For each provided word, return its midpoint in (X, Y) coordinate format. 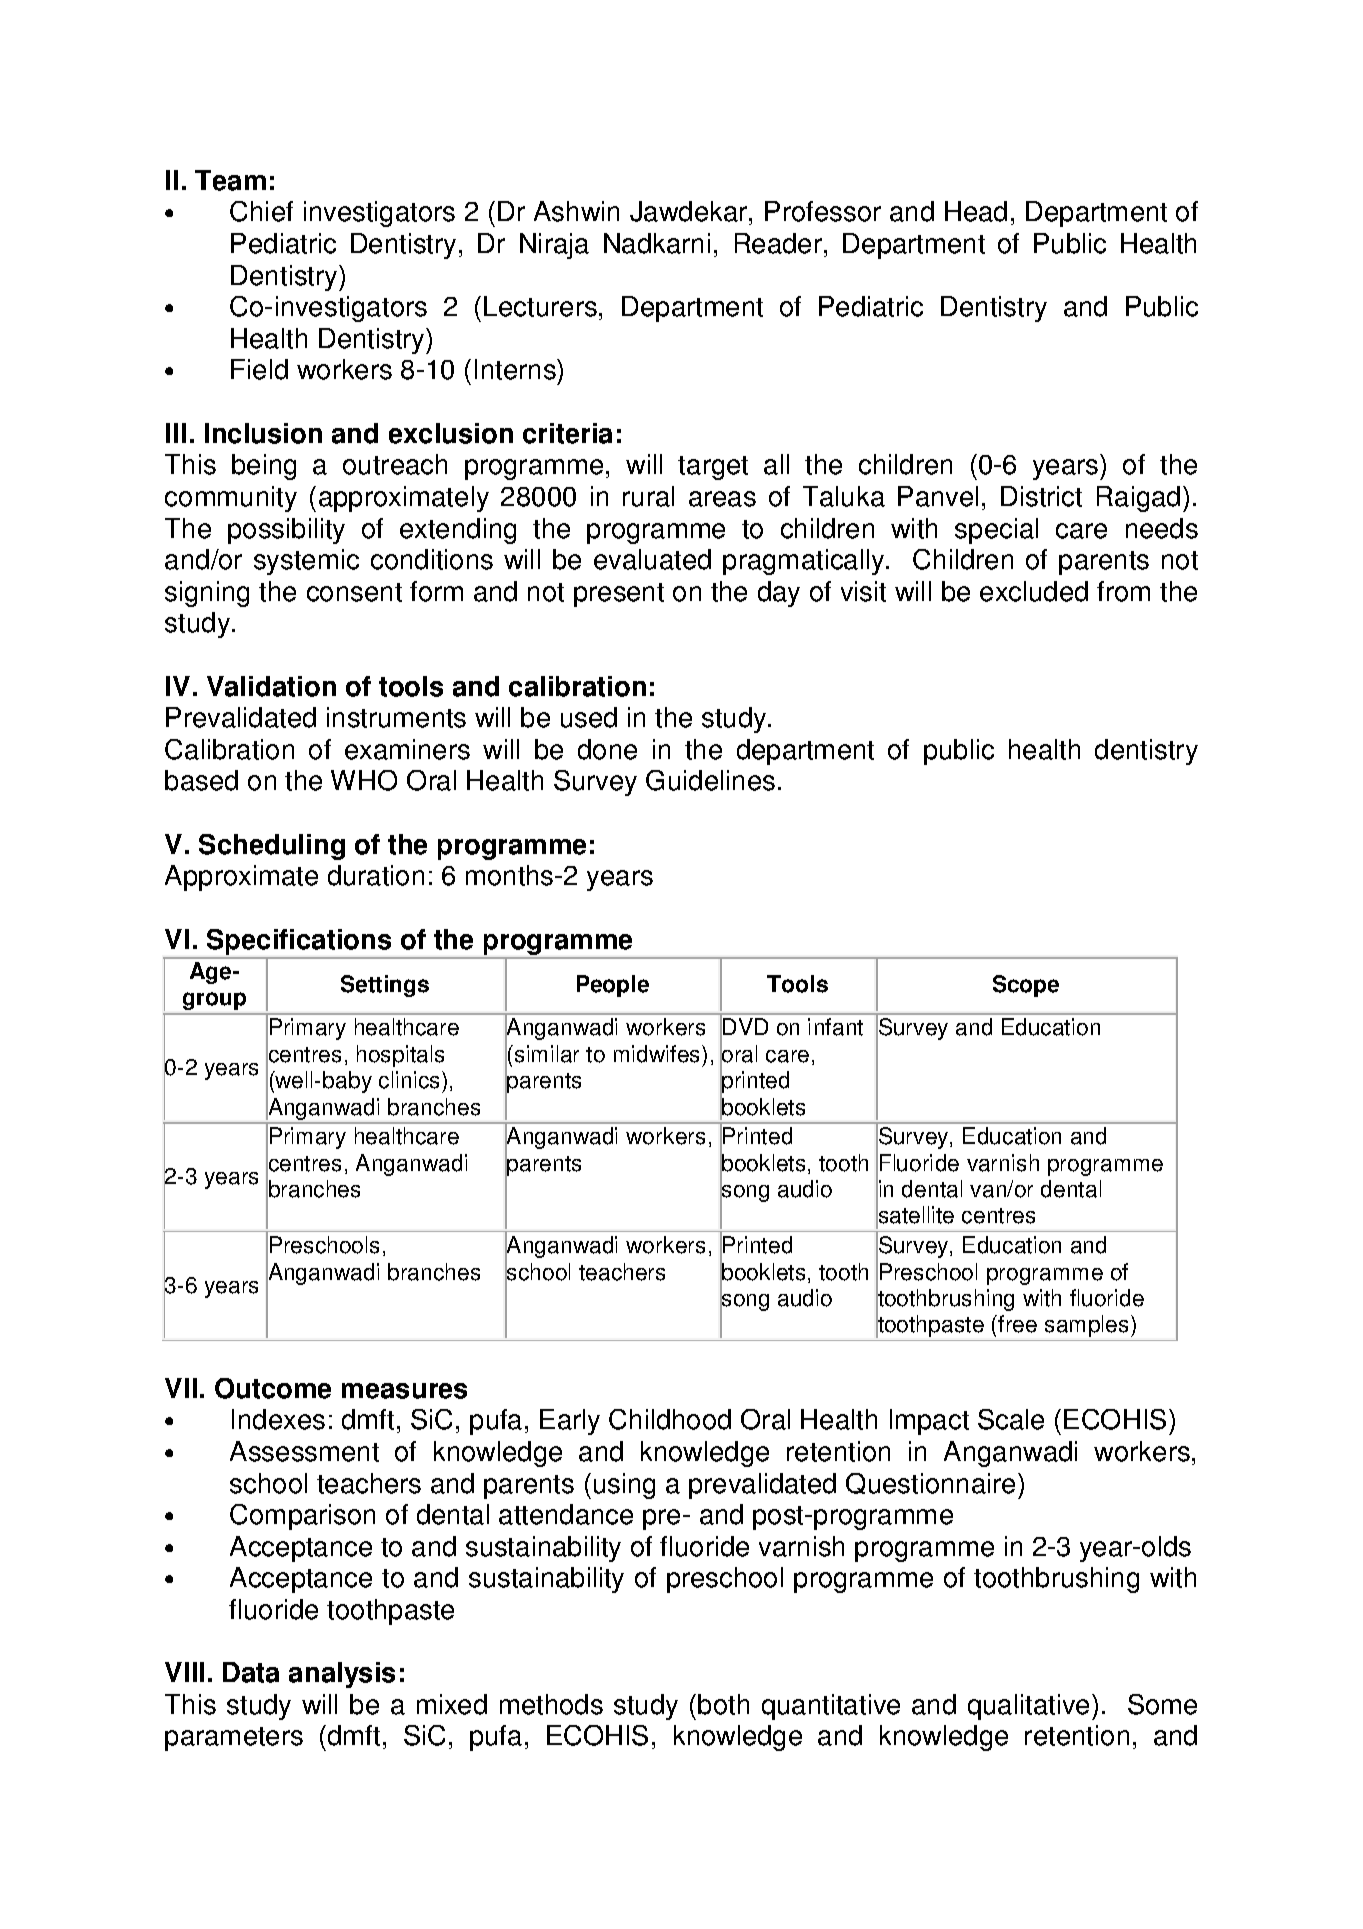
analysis (342, 1675)
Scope (1026, 986)
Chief (261, 211)
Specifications (299, 942)
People (613, 986)
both (723, 1704)
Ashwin (576, 211)
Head (976, 211)
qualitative (1028, 1707)
